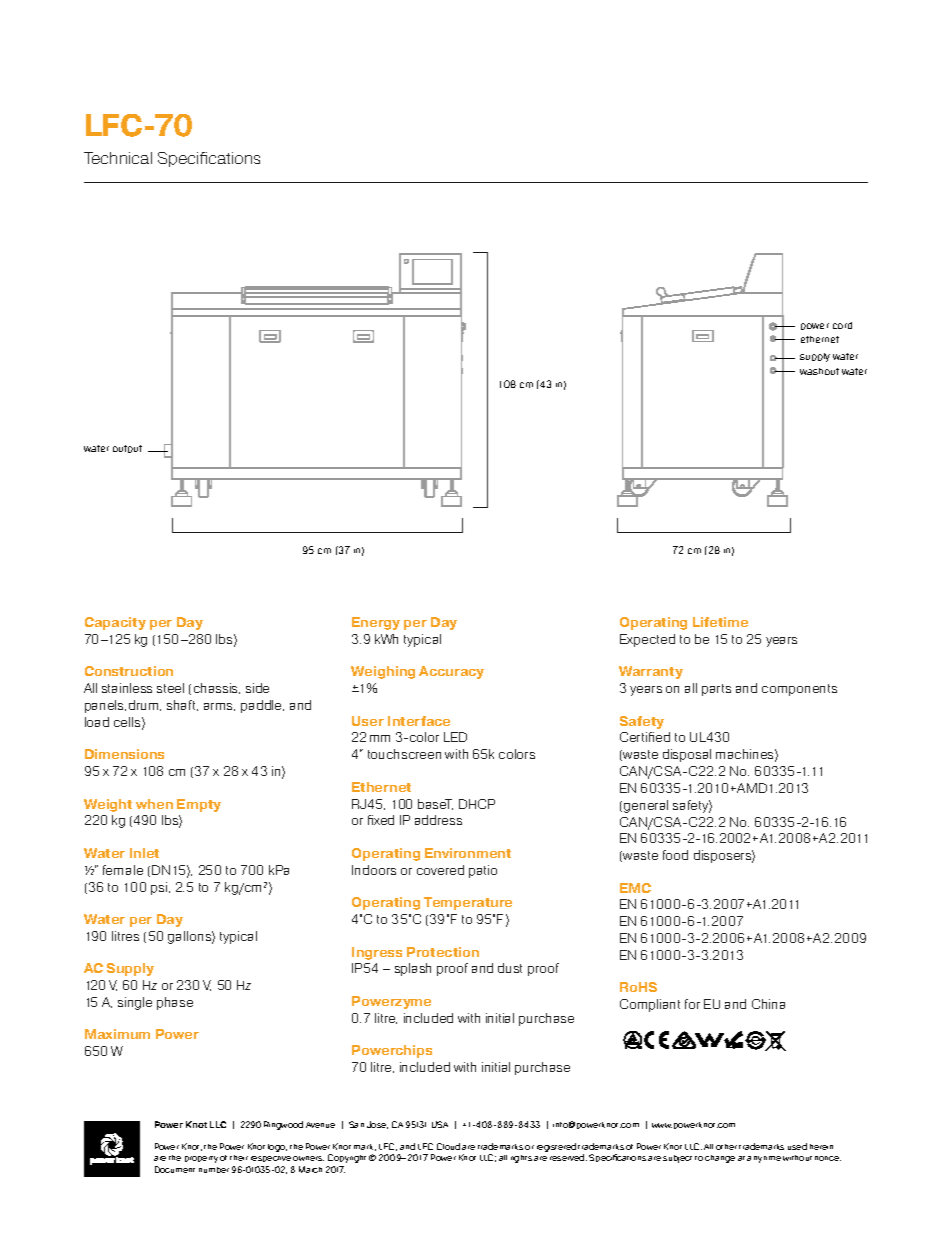 The width and height of the page is (952, 1233). What do you see at coordinates (201, 1159) in the page?
I see `property` at bounding box center [201, 1159].
